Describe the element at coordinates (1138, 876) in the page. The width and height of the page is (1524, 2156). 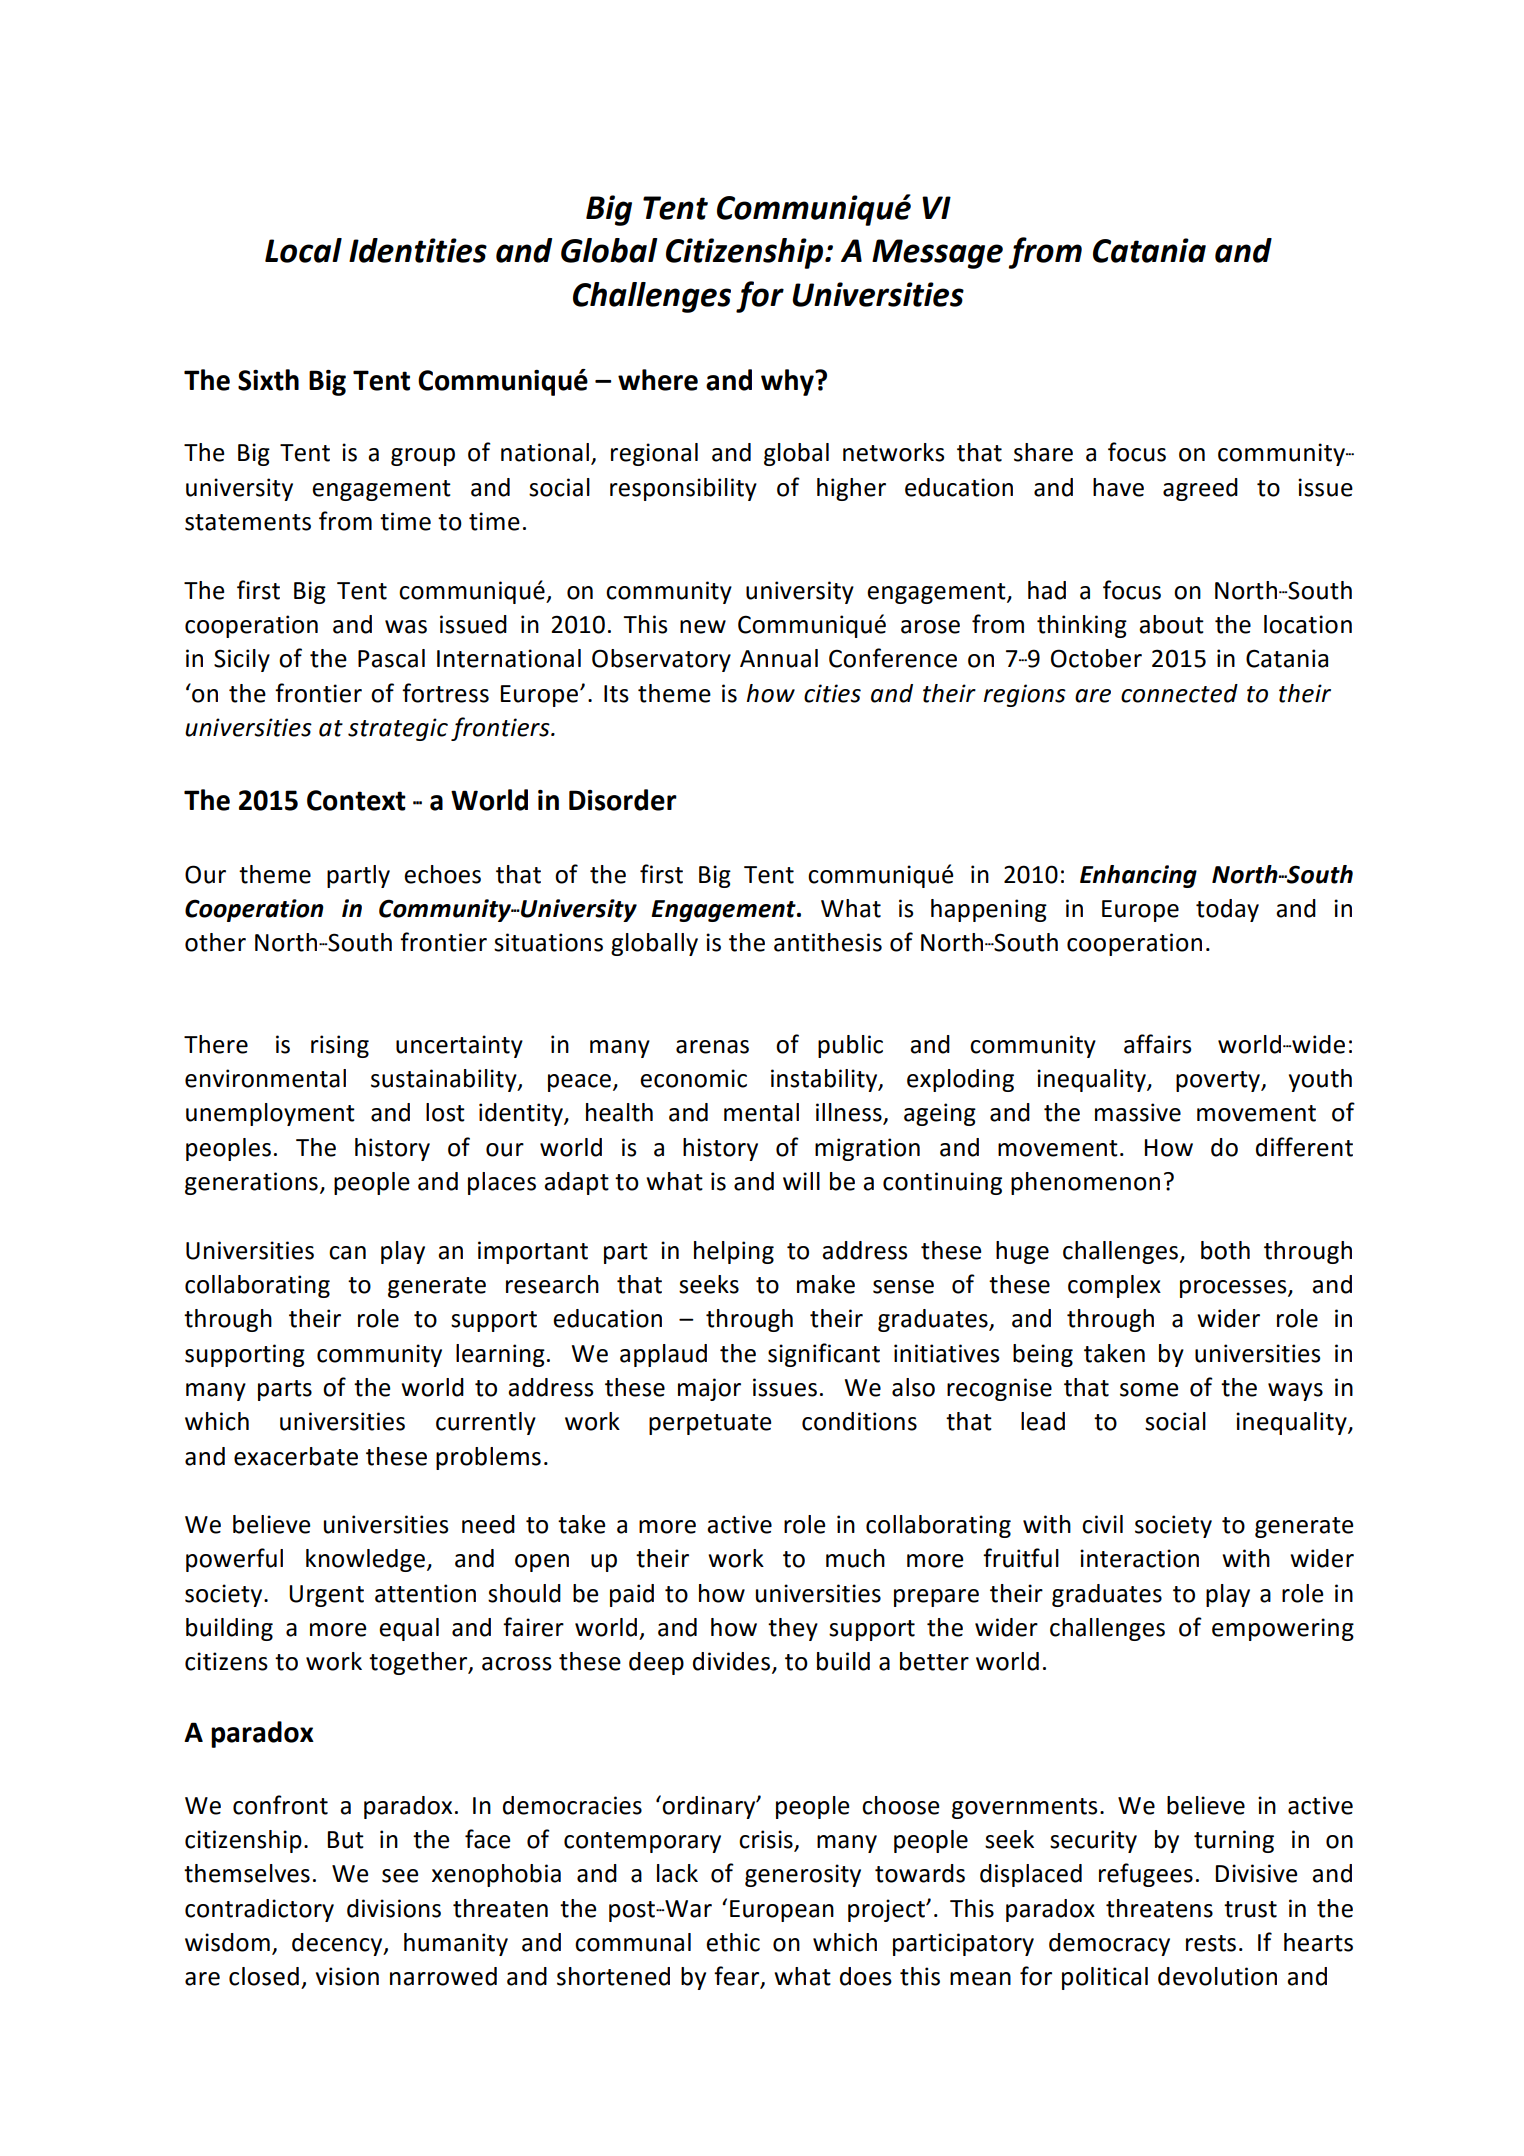
I see `Enhancing` at that location.
